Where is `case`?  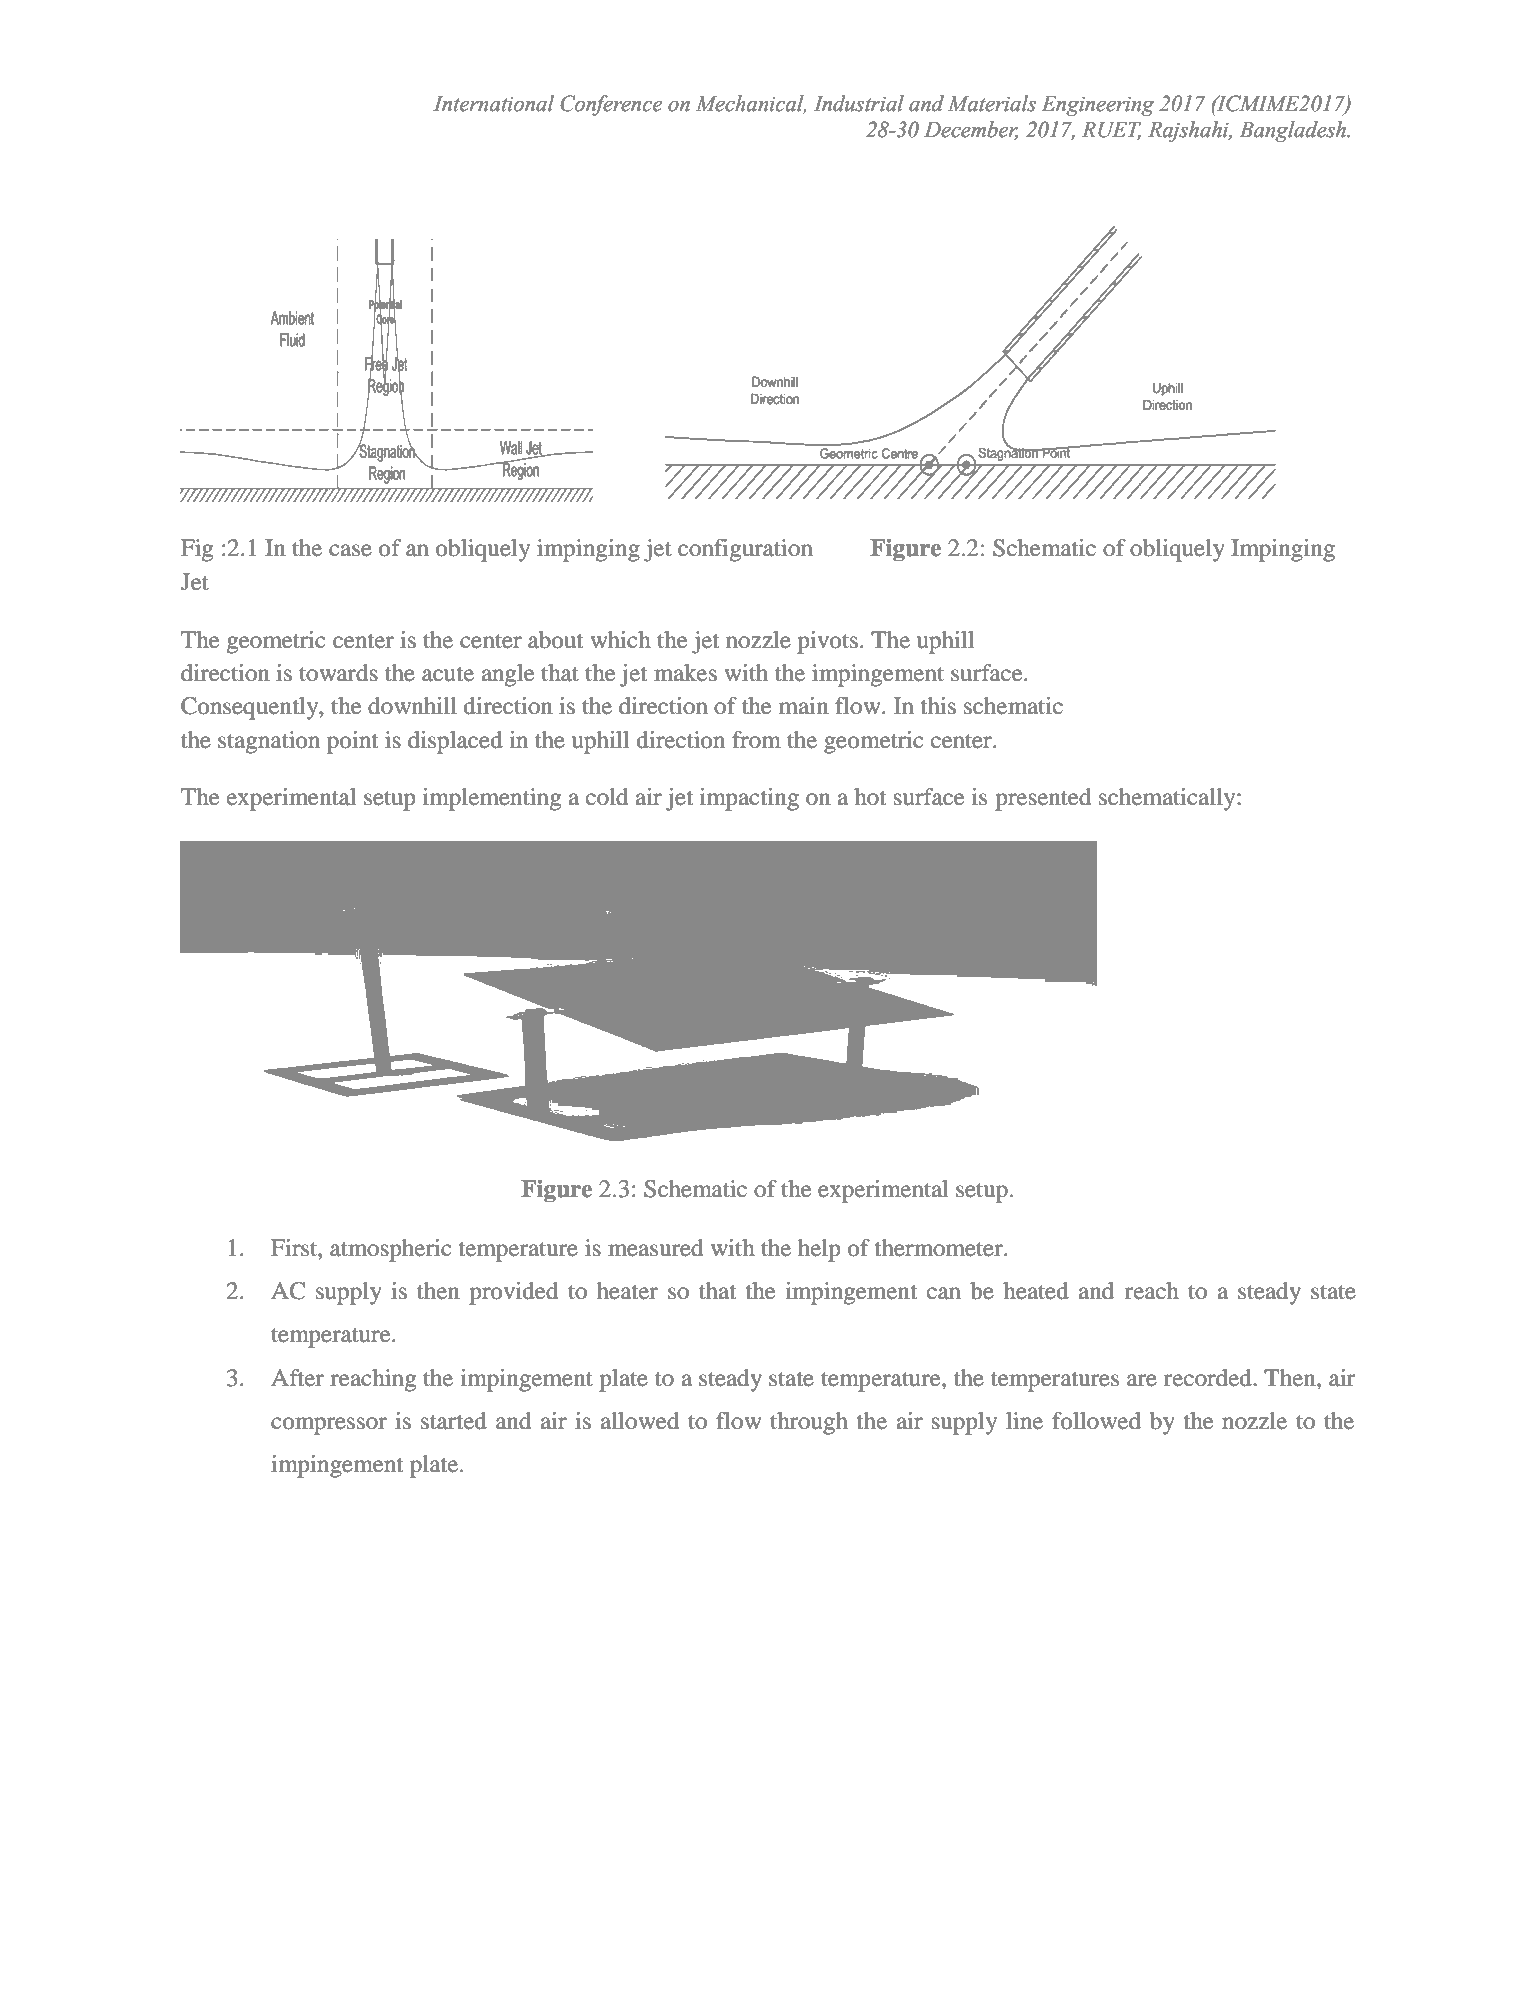
case is located at coordinates (350, 550).
